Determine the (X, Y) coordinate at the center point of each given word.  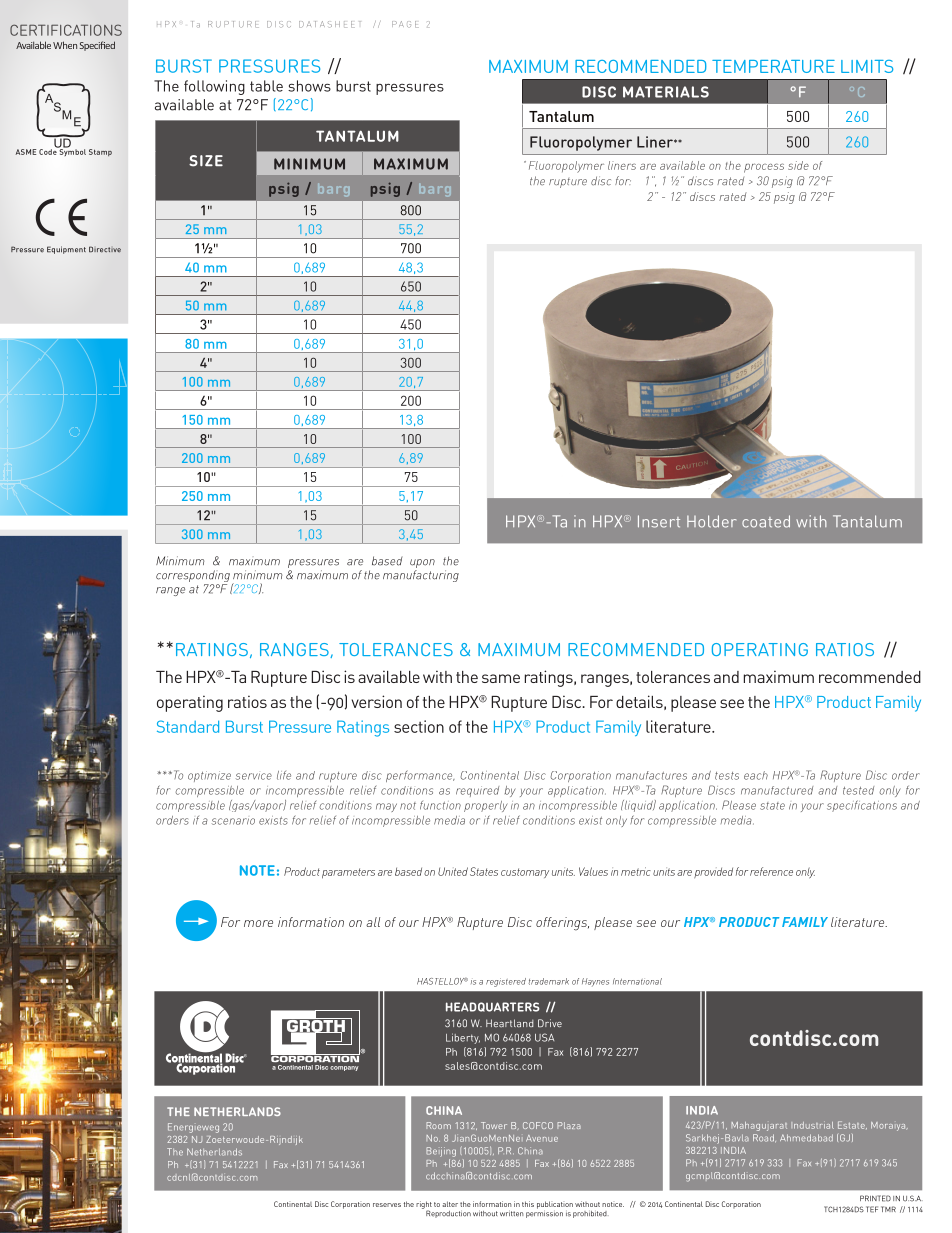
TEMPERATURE (773, 66)
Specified (97, 46)
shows (309, 86)
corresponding (193, 577)
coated (766, 521)
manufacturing (421, 576)
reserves (387, 1205)
